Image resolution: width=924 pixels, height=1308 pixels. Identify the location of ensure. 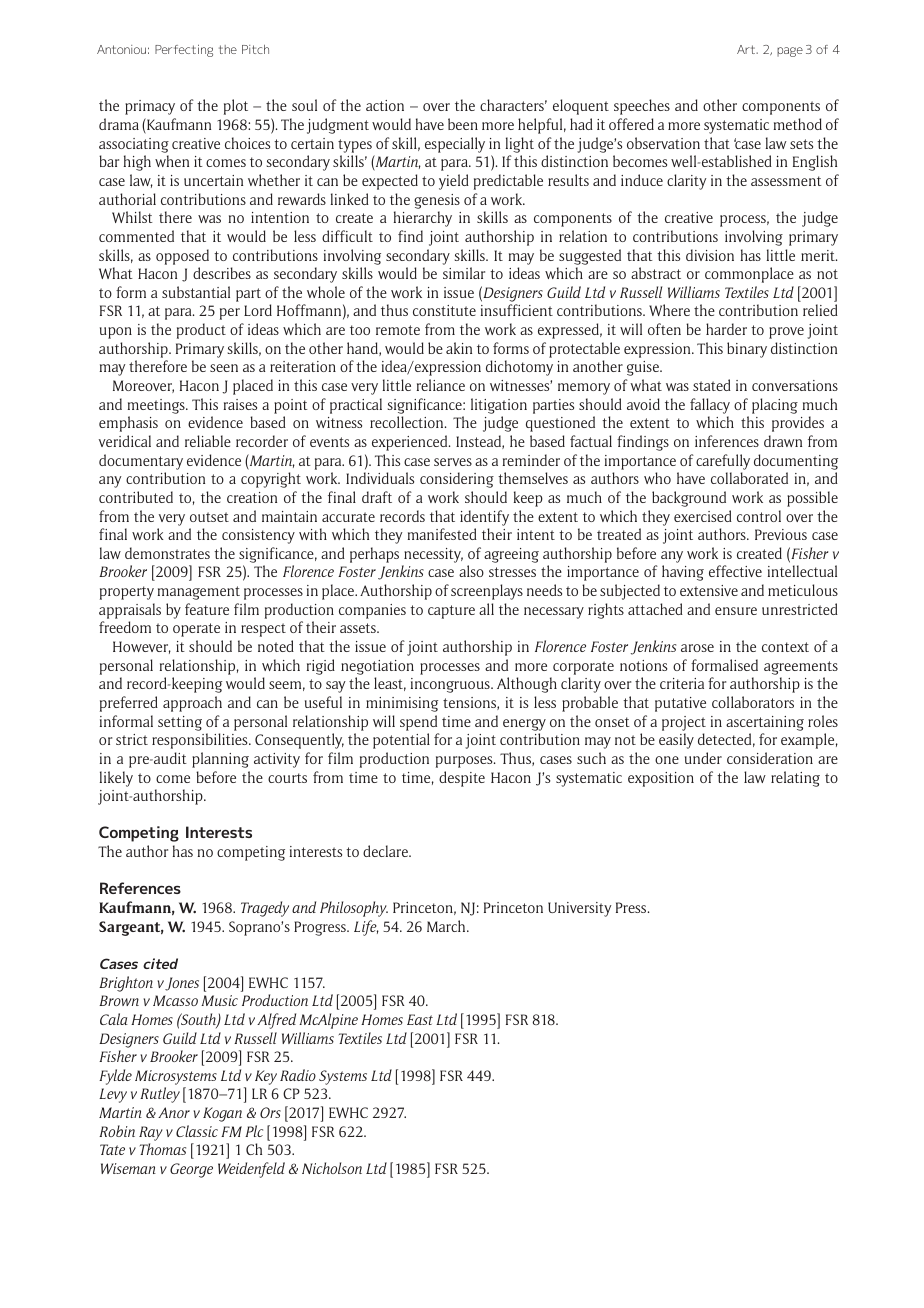
(736, 611).
